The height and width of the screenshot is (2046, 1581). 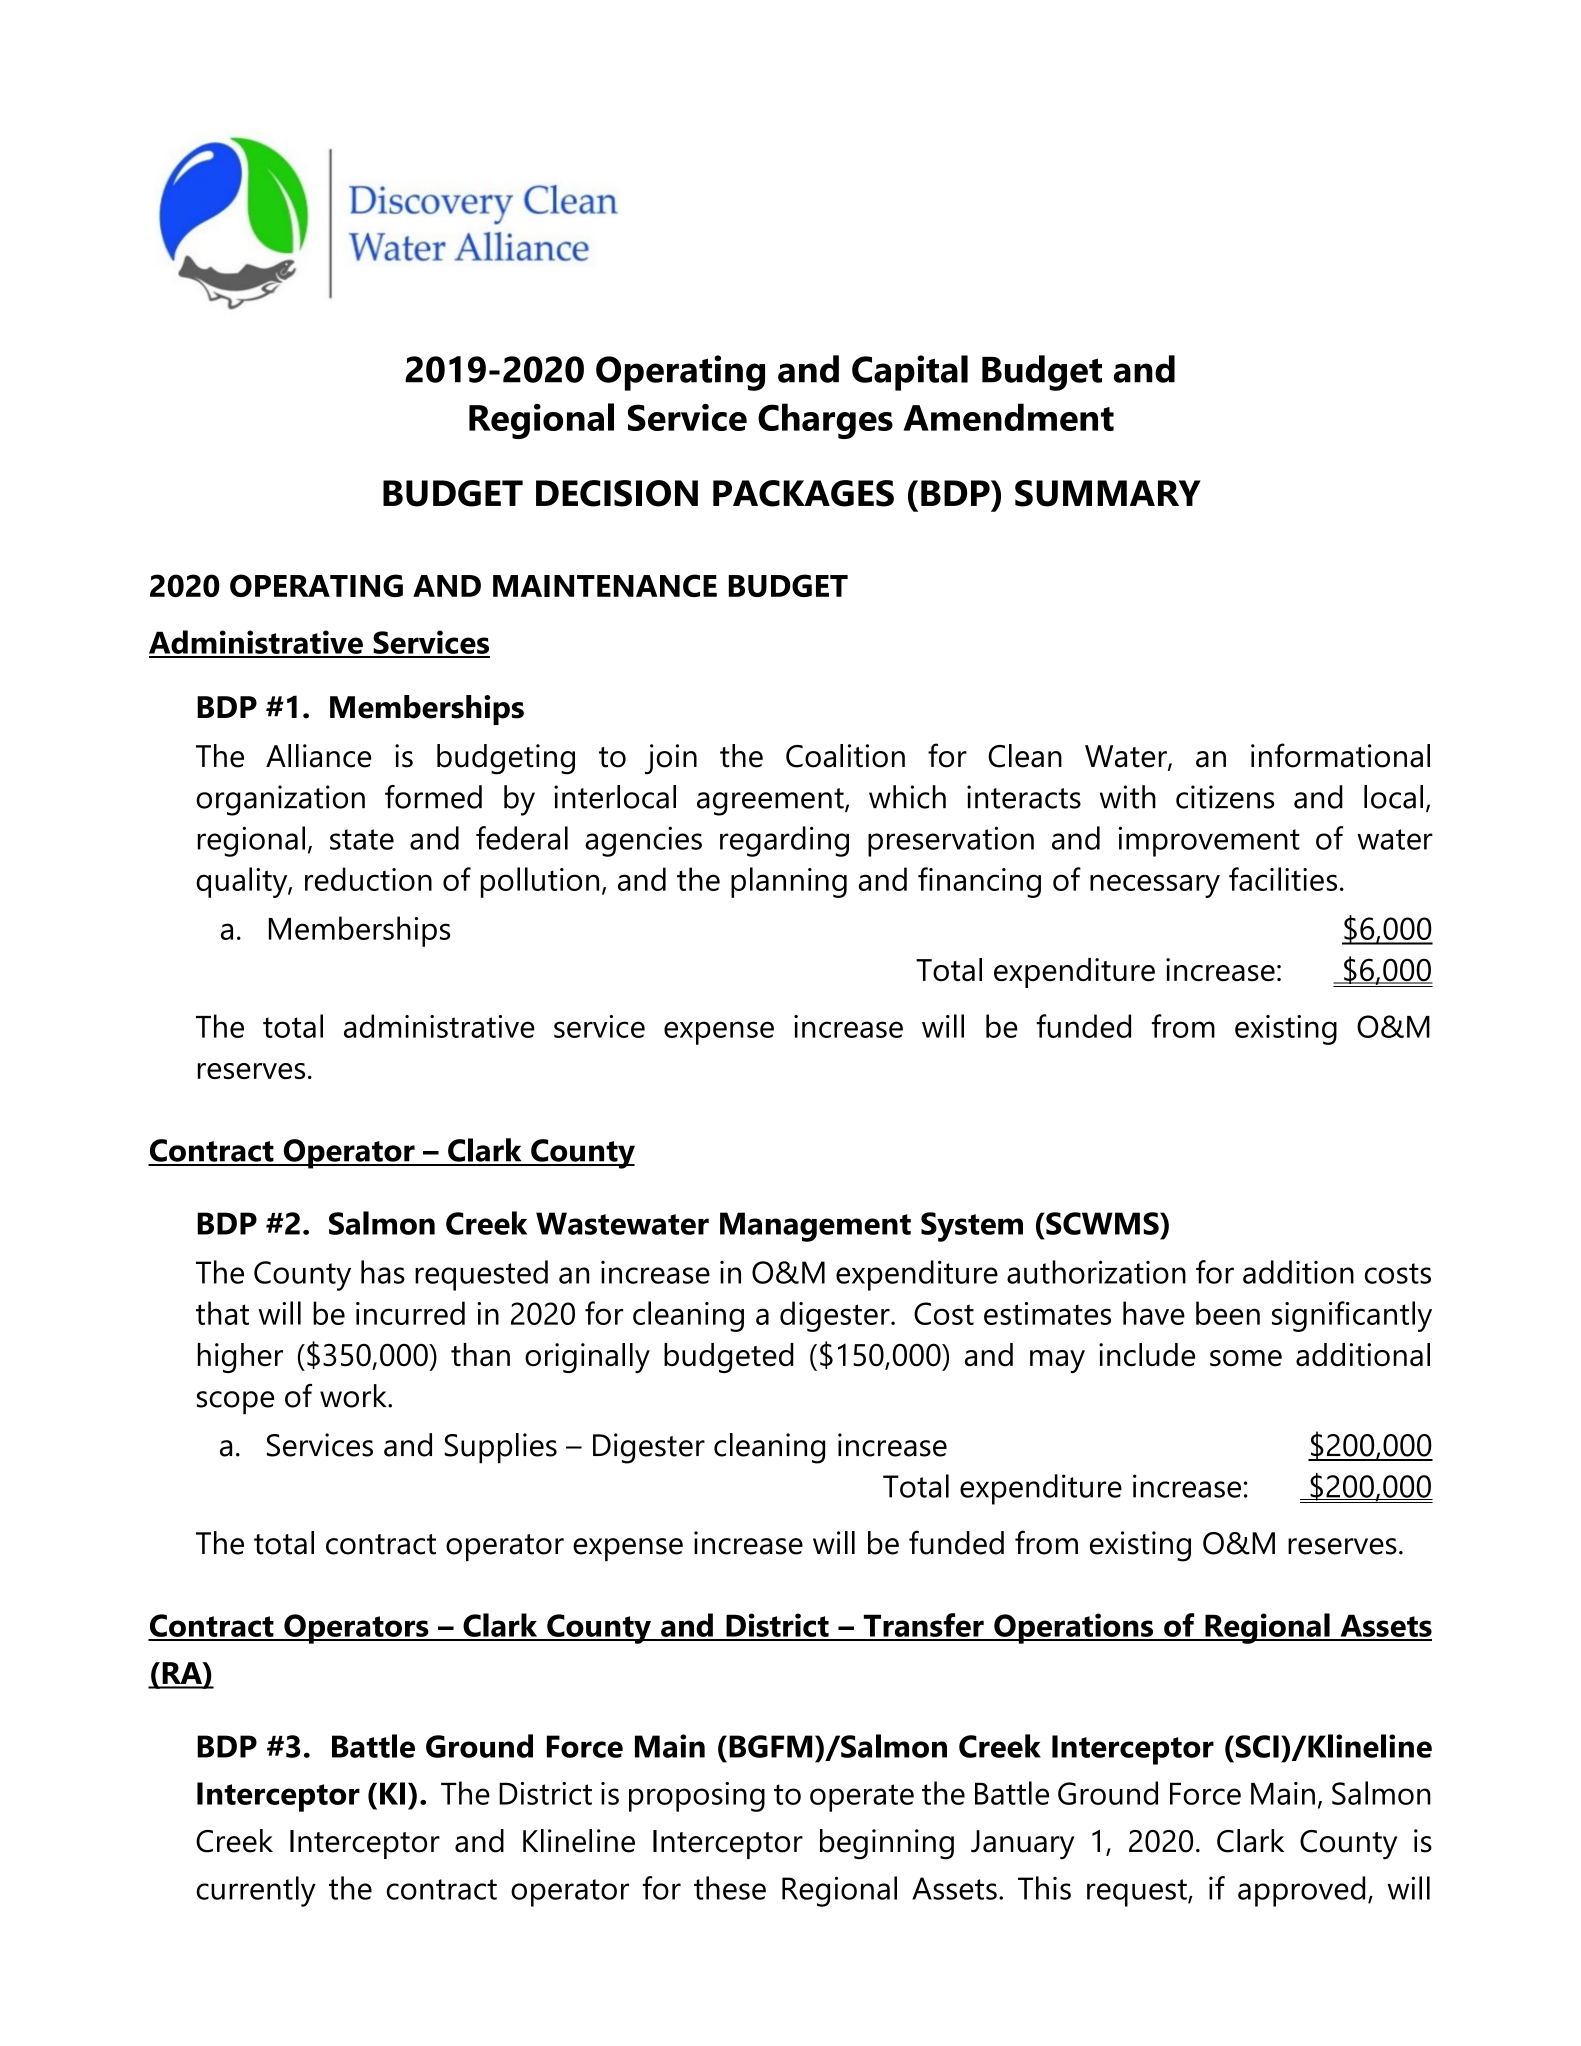 What do you see at coordinates (256, 1891) in the screenshot?
I see `currently` at bounding box center [256, 1891].
